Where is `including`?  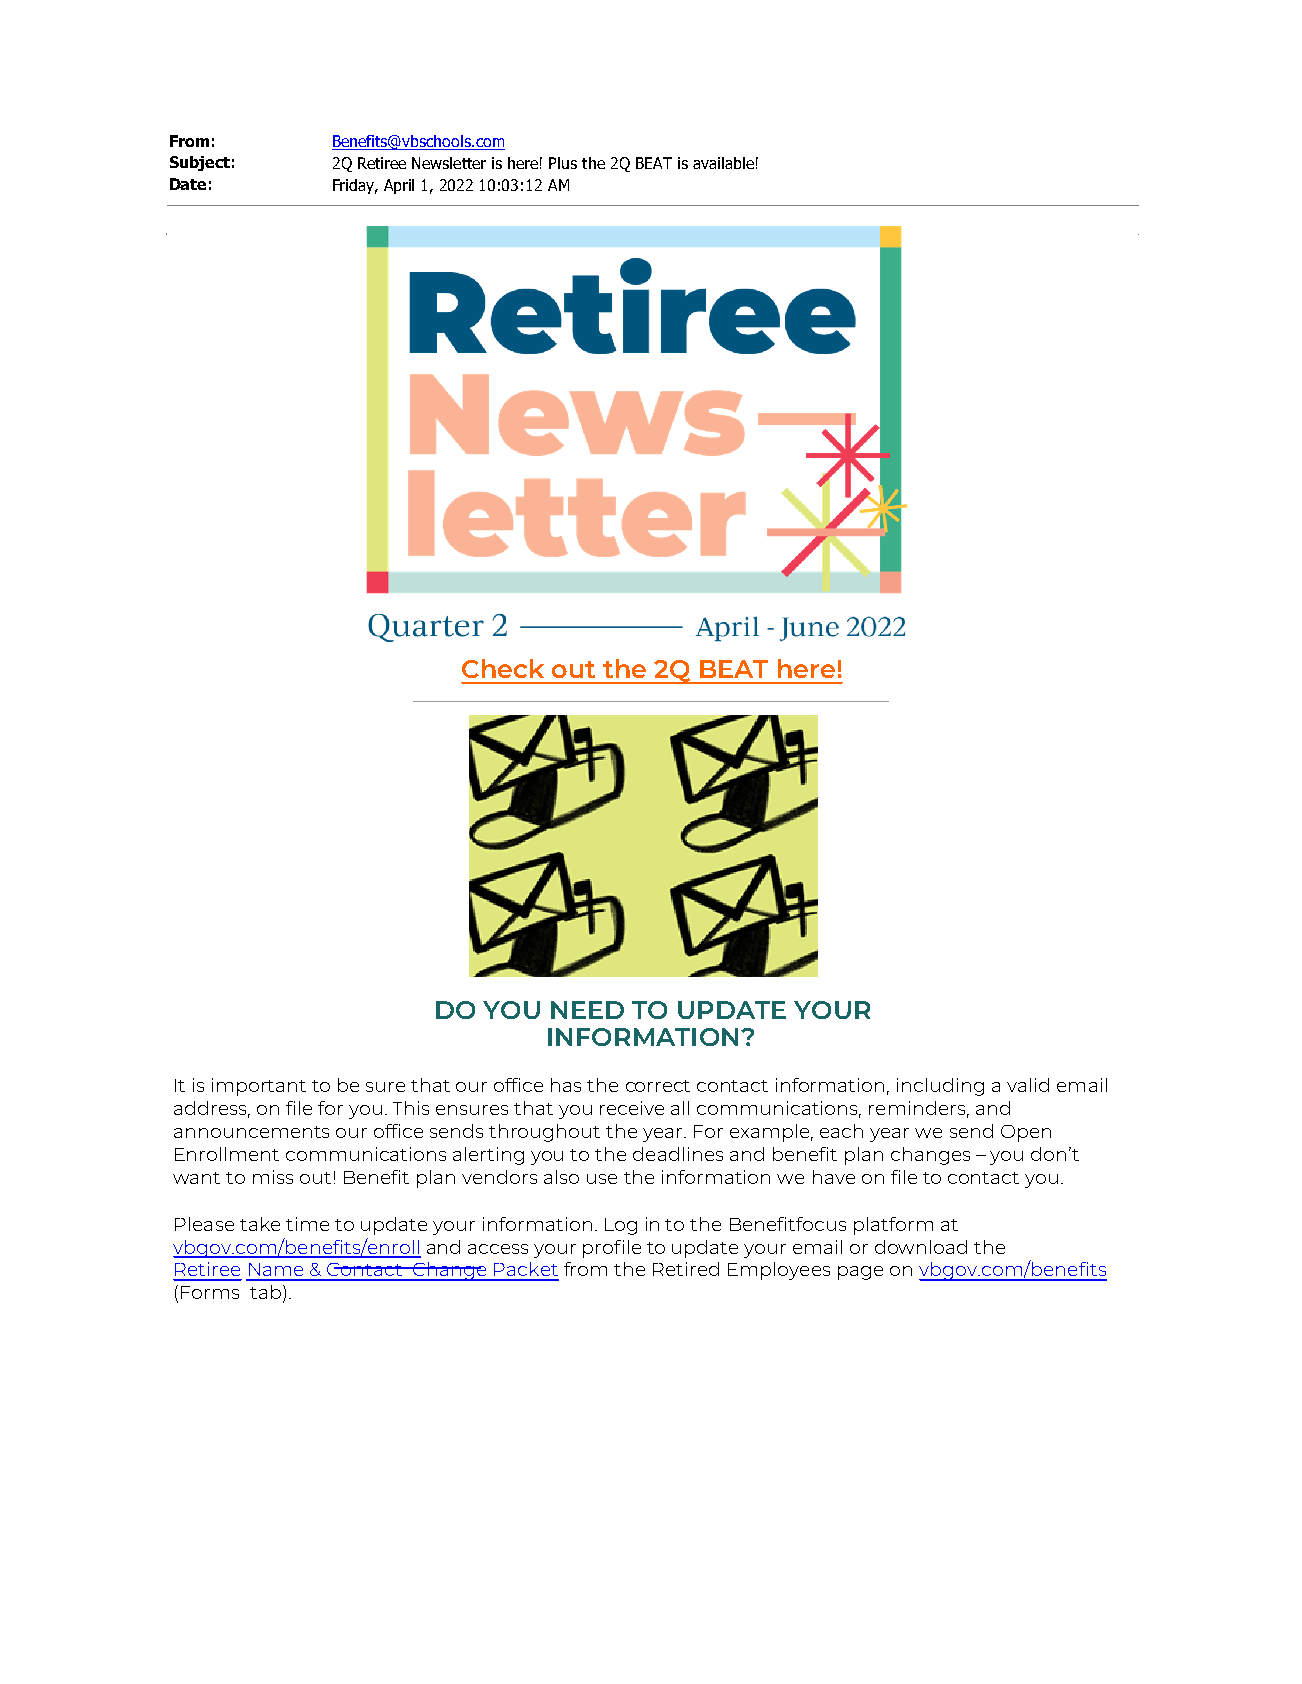 including is located at coordinates (940, 1087).
